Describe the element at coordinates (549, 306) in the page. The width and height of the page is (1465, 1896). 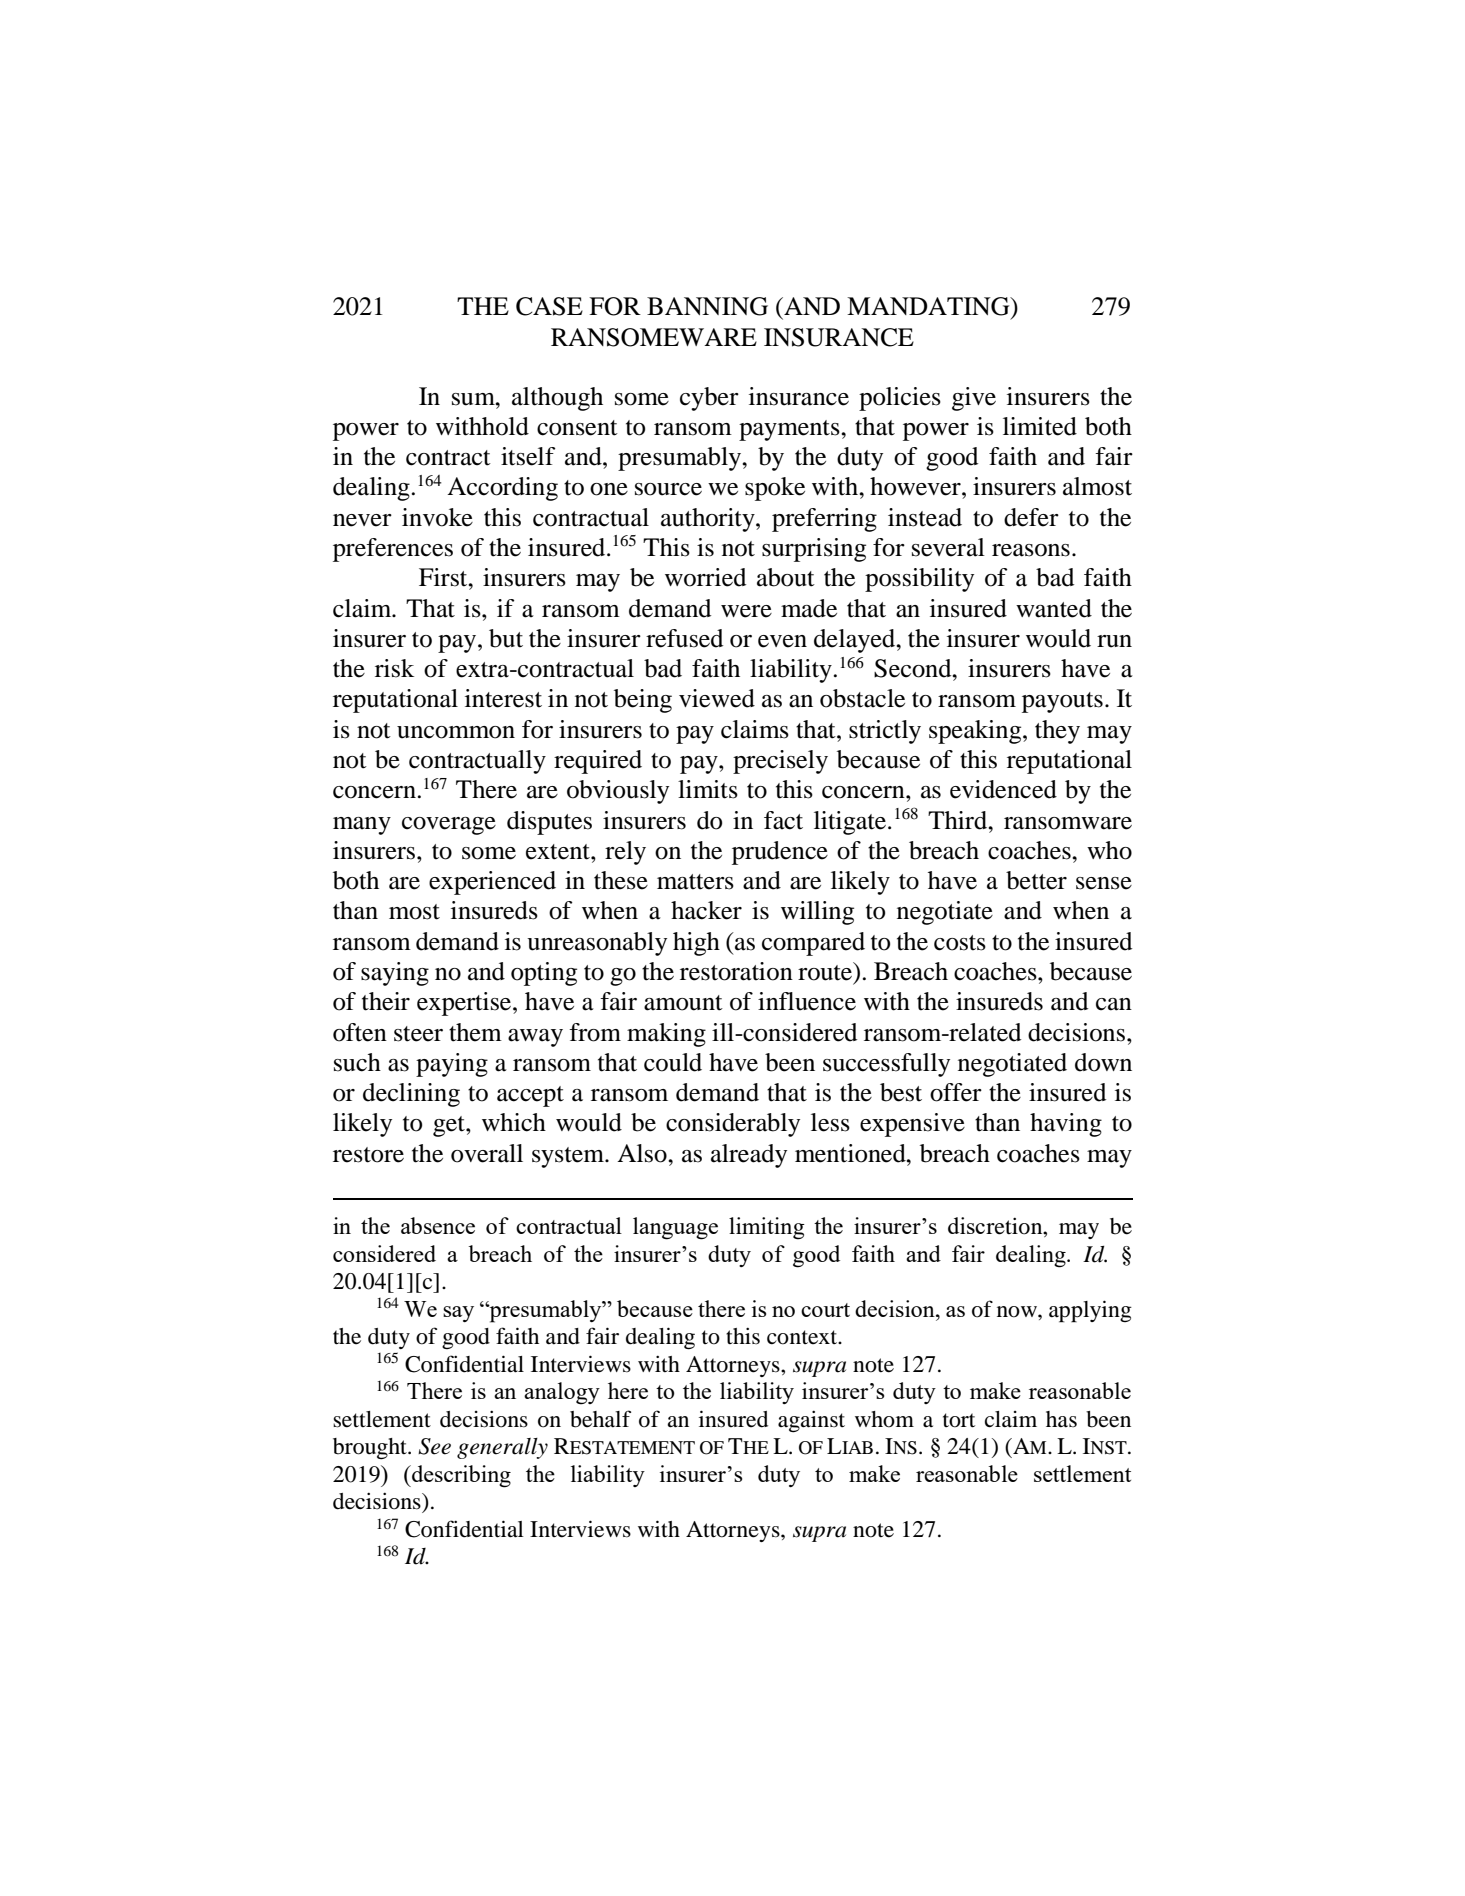
I see `CASE` at that location.
